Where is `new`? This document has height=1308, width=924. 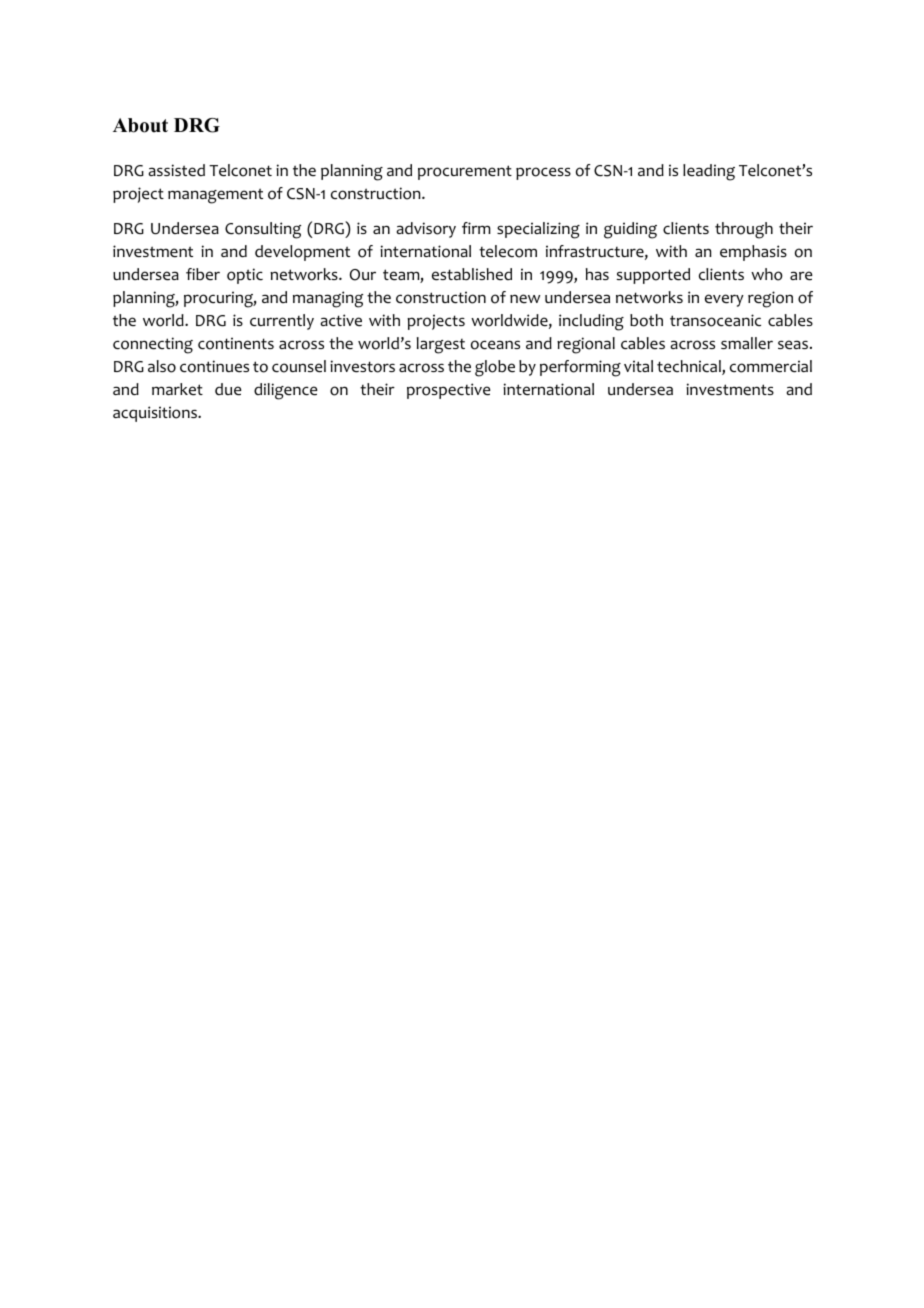
new is located at coordinates (525, 299).
